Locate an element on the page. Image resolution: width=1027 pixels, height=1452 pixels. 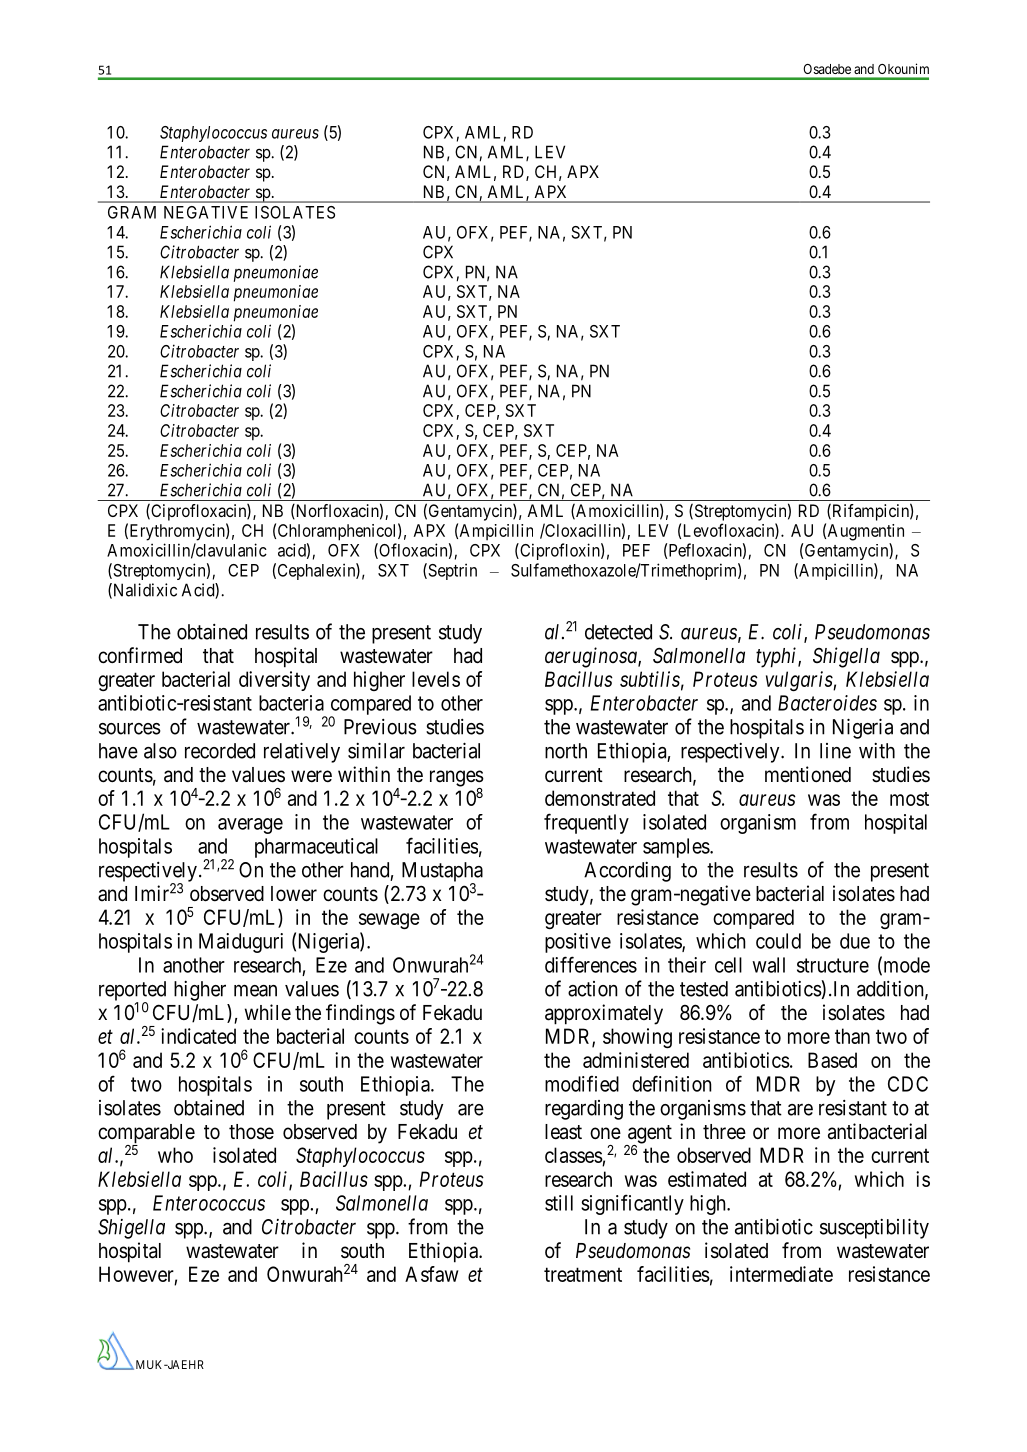
confirmed is located at coordinates (140, 655).
